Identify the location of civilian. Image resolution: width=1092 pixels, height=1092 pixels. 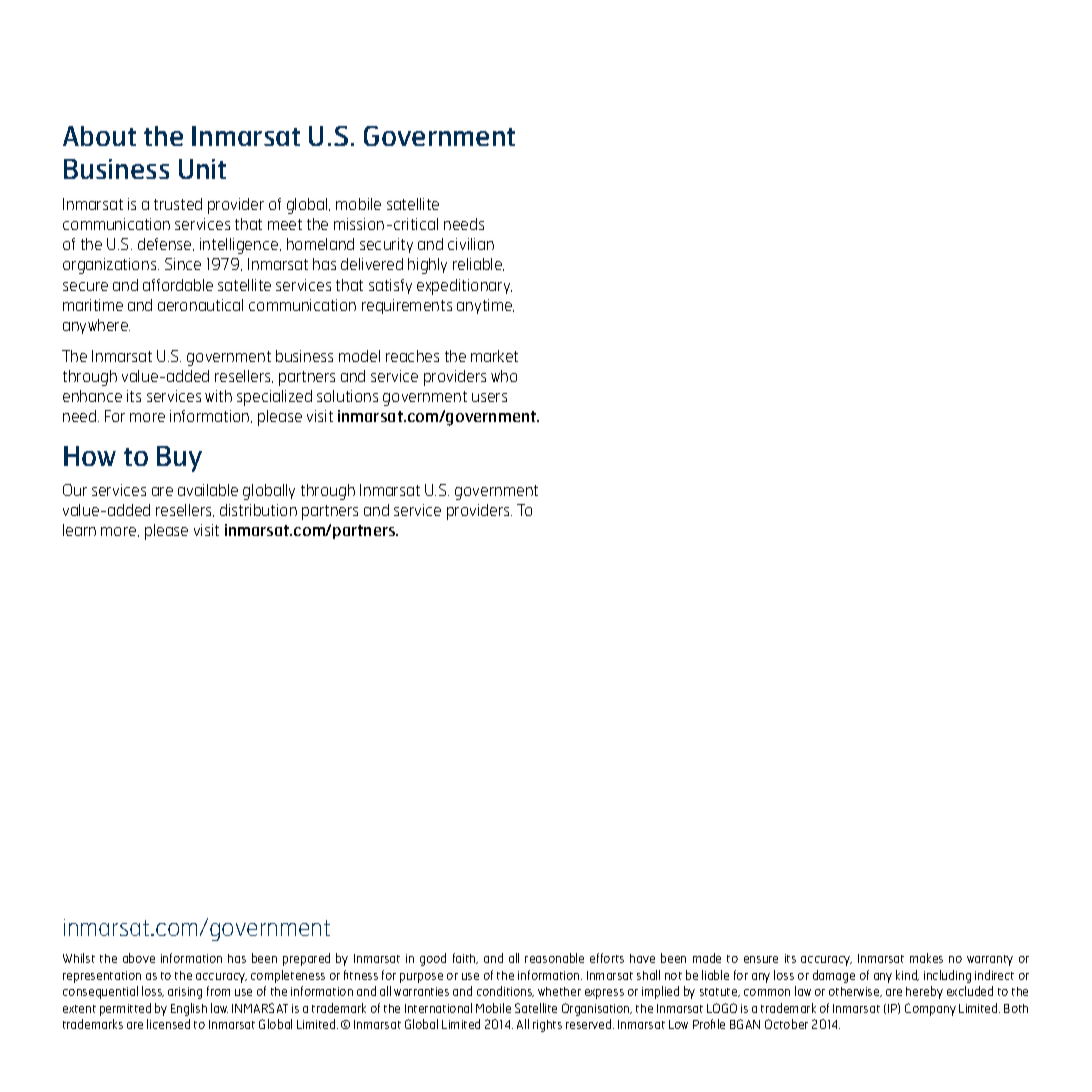
(471, 244).
